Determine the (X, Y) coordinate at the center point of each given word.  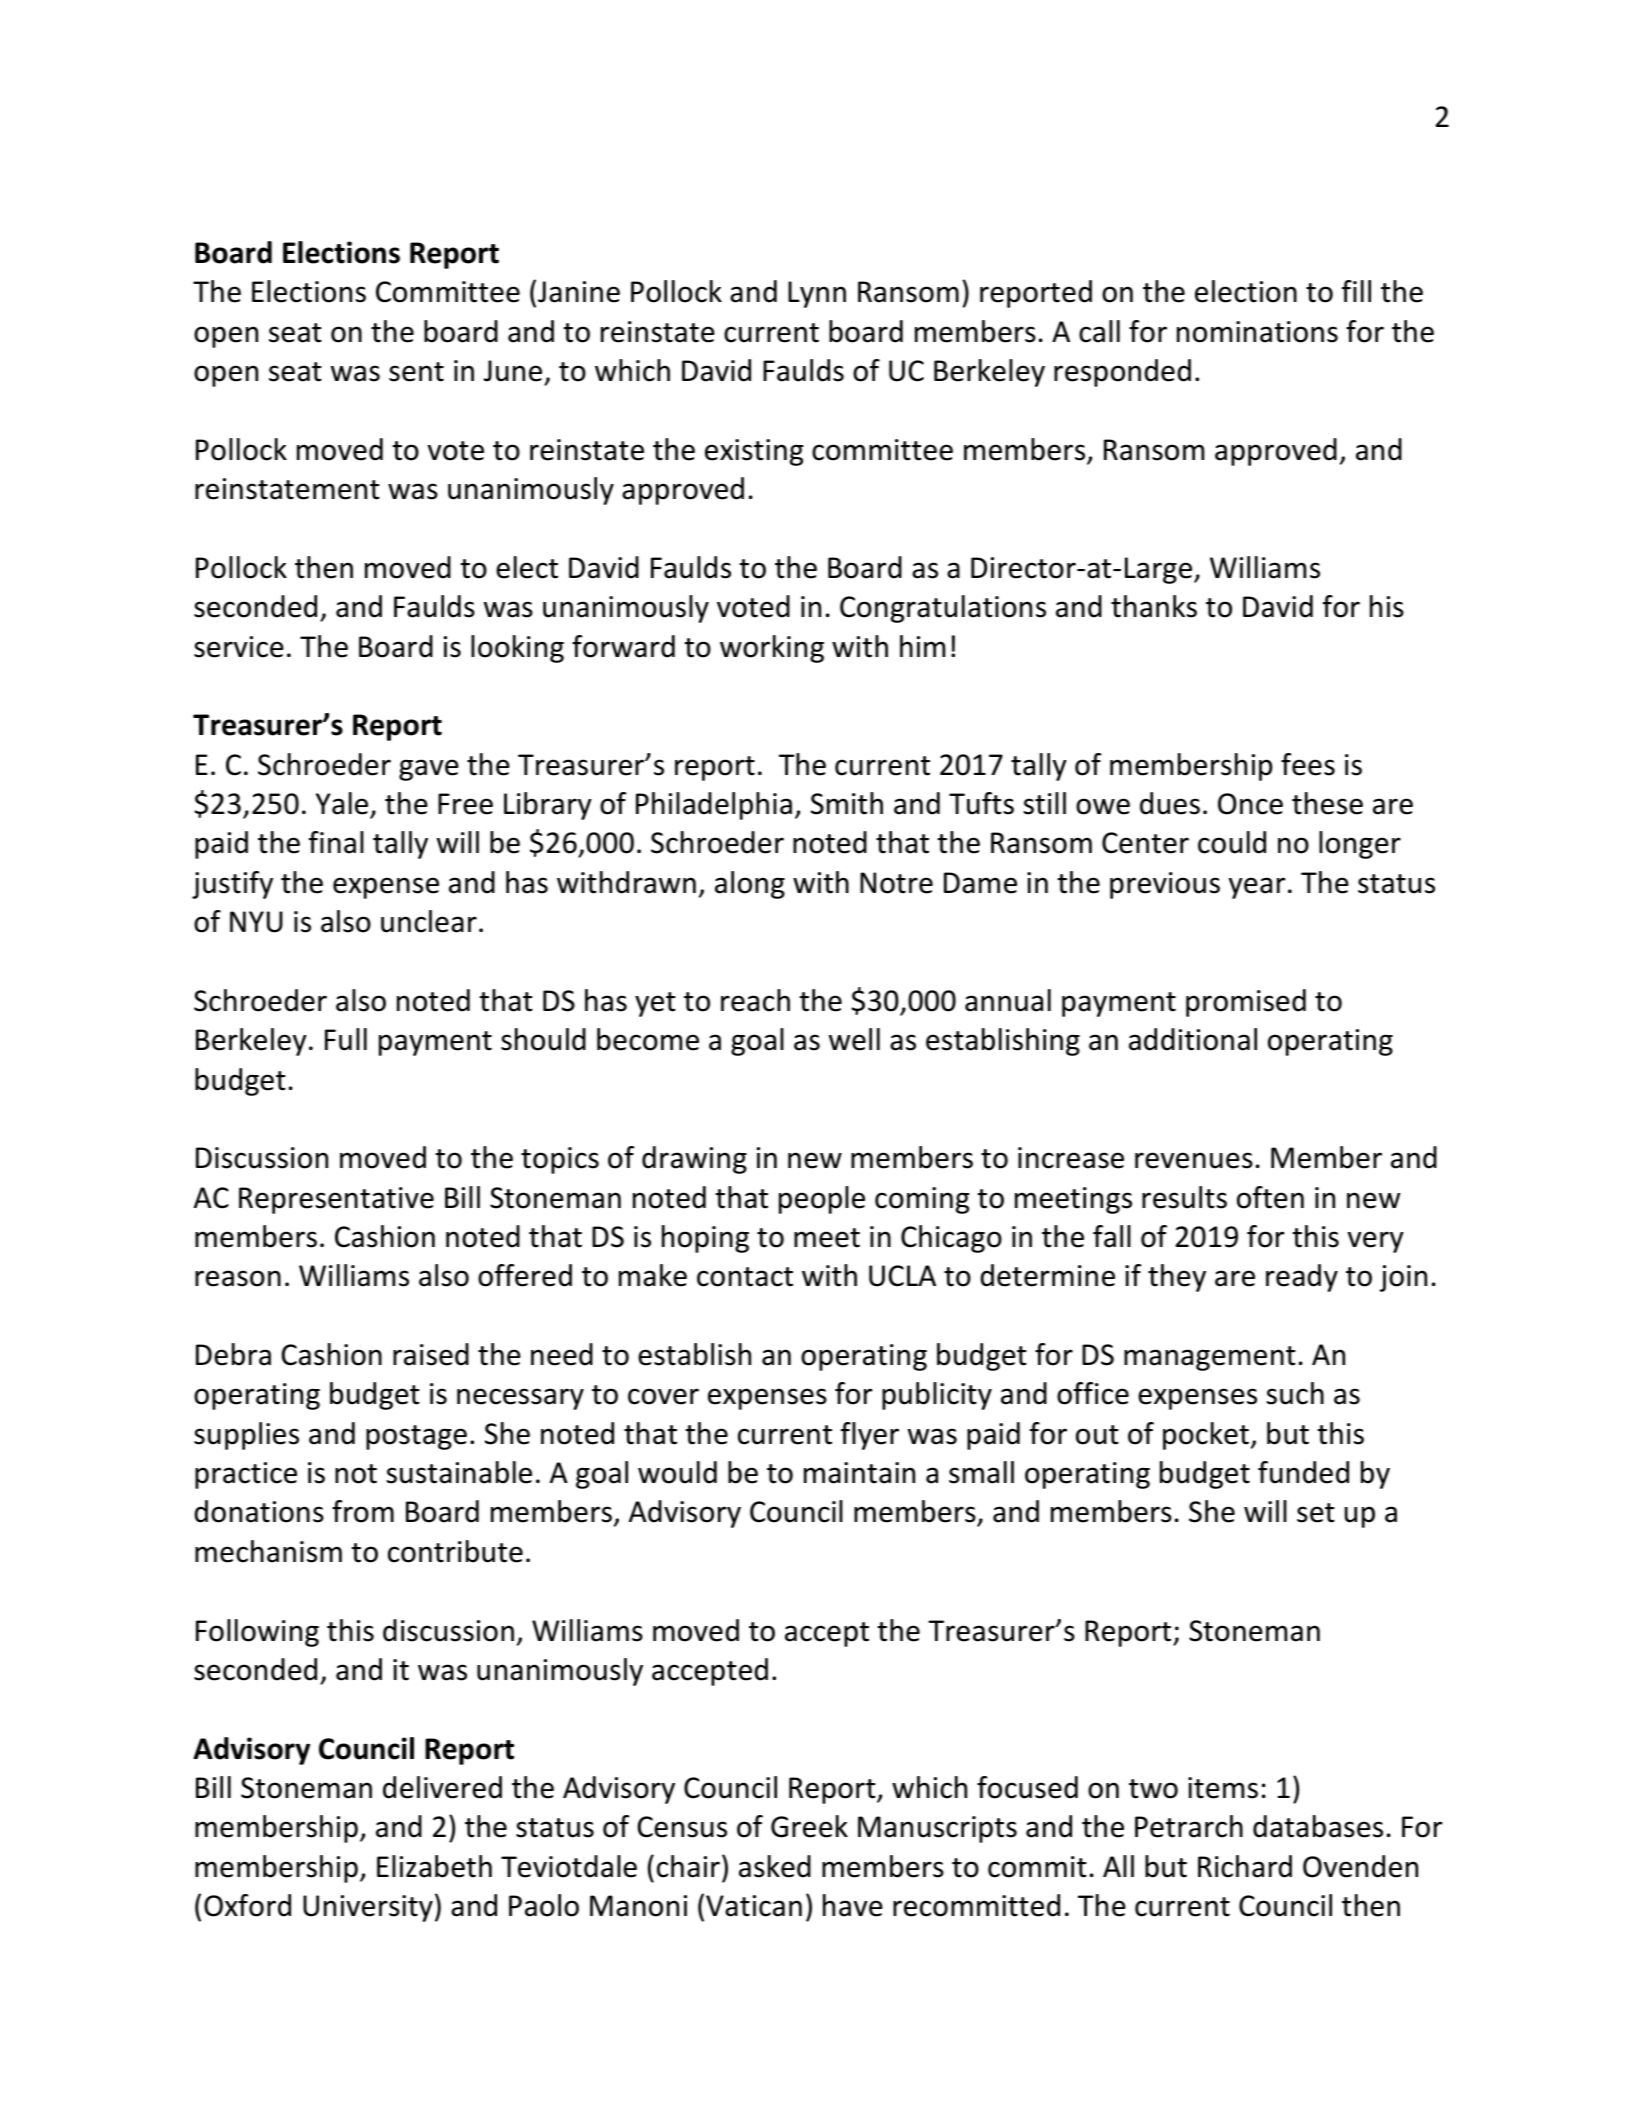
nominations (1257, 332)
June (513, 371)
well (854, 1039)
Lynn (817, 294)
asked (775, 1866)
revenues (1194, 1160)
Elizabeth (434, 1866)
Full (346, 1039)
